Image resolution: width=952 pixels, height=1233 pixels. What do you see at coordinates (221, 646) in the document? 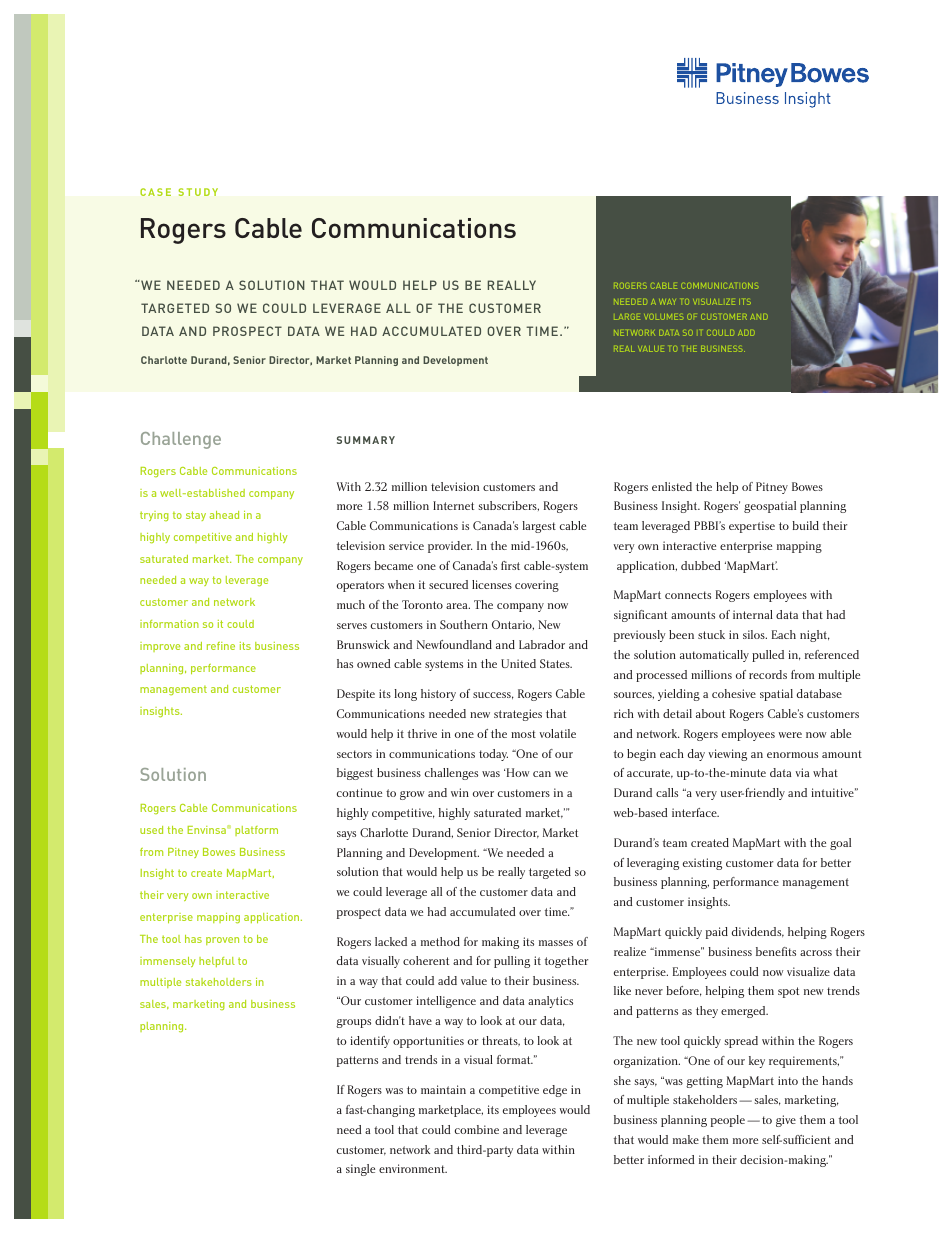
I see `refine` at bounding box center [221, 646].
